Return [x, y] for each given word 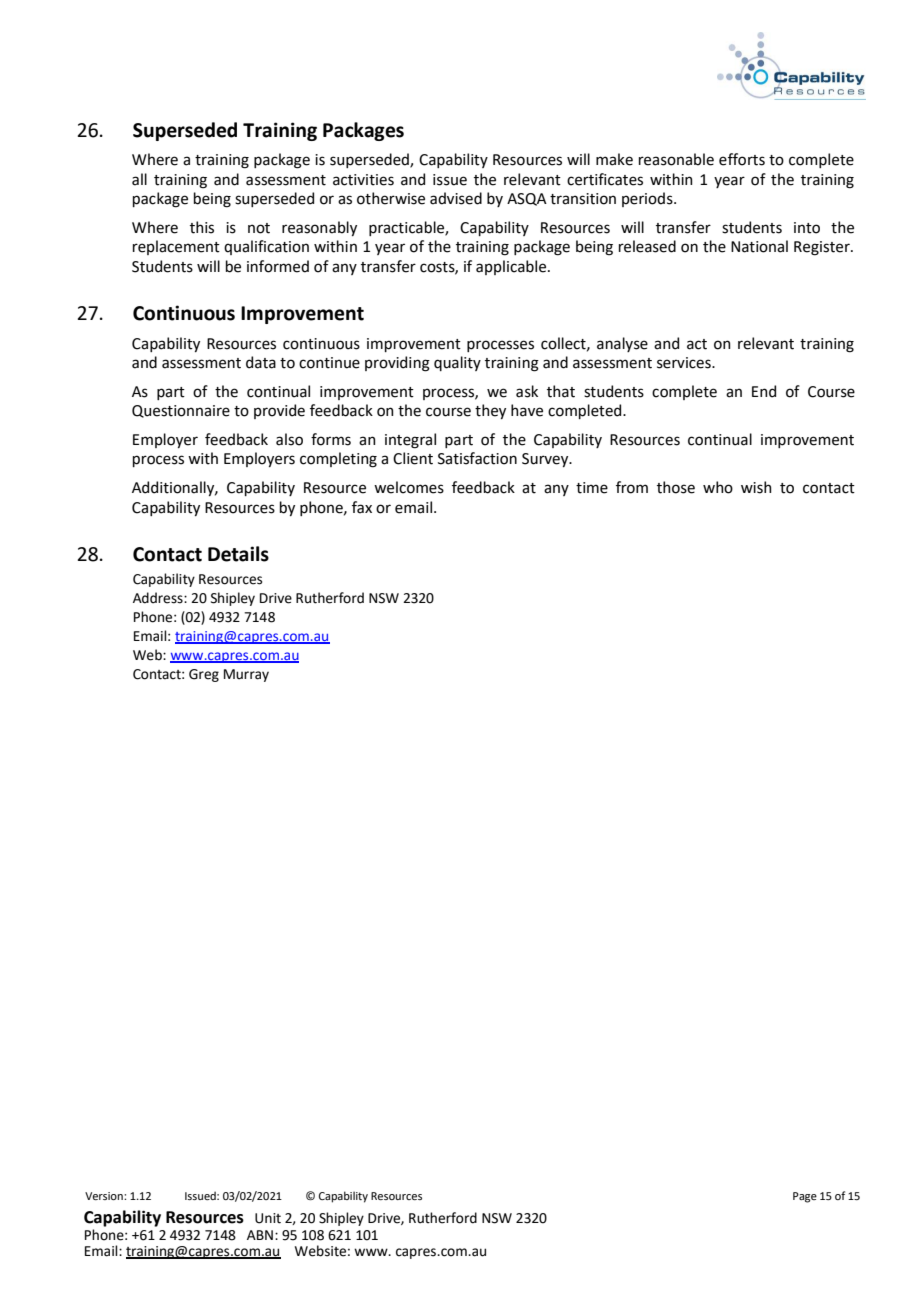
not [259, 228]
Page [805, 1197]
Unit [268, 1218]
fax [362, 507]
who [718, 487]
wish [756, 487]
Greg [204, 675]
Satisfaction [477, 458]
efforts [742, 159]
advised [456, 198]
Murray [246, 675]
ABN [260, 1235]
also [289, 439]
